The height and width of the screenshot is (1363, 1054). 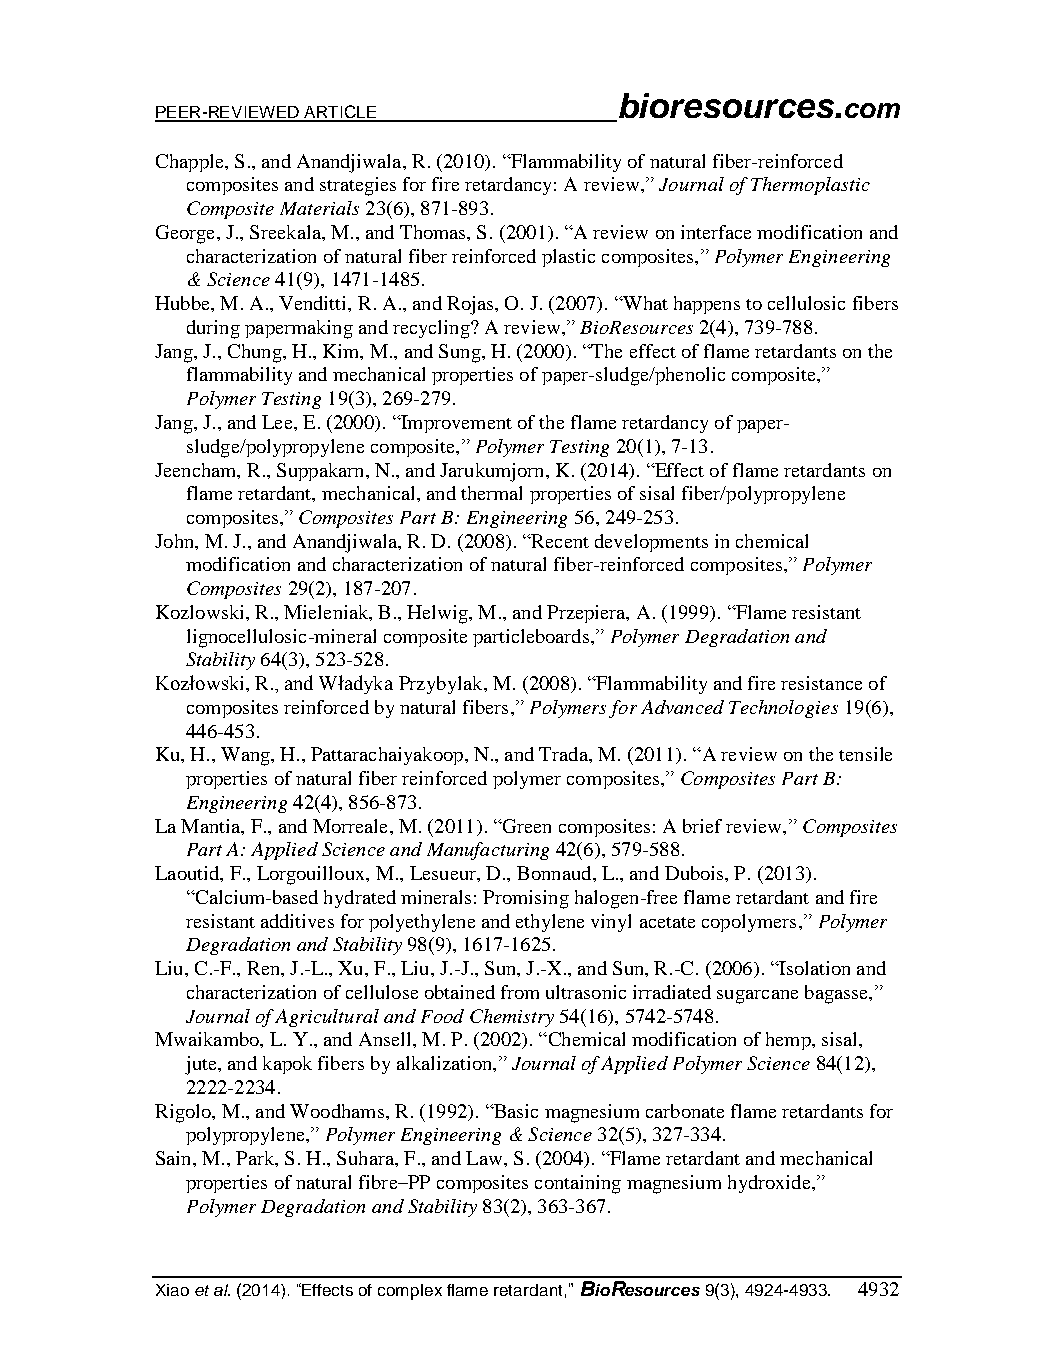 What do you see at coordinates (716, 232) in the screenshot?
I see `interface` at bounding box center [716, 232].
